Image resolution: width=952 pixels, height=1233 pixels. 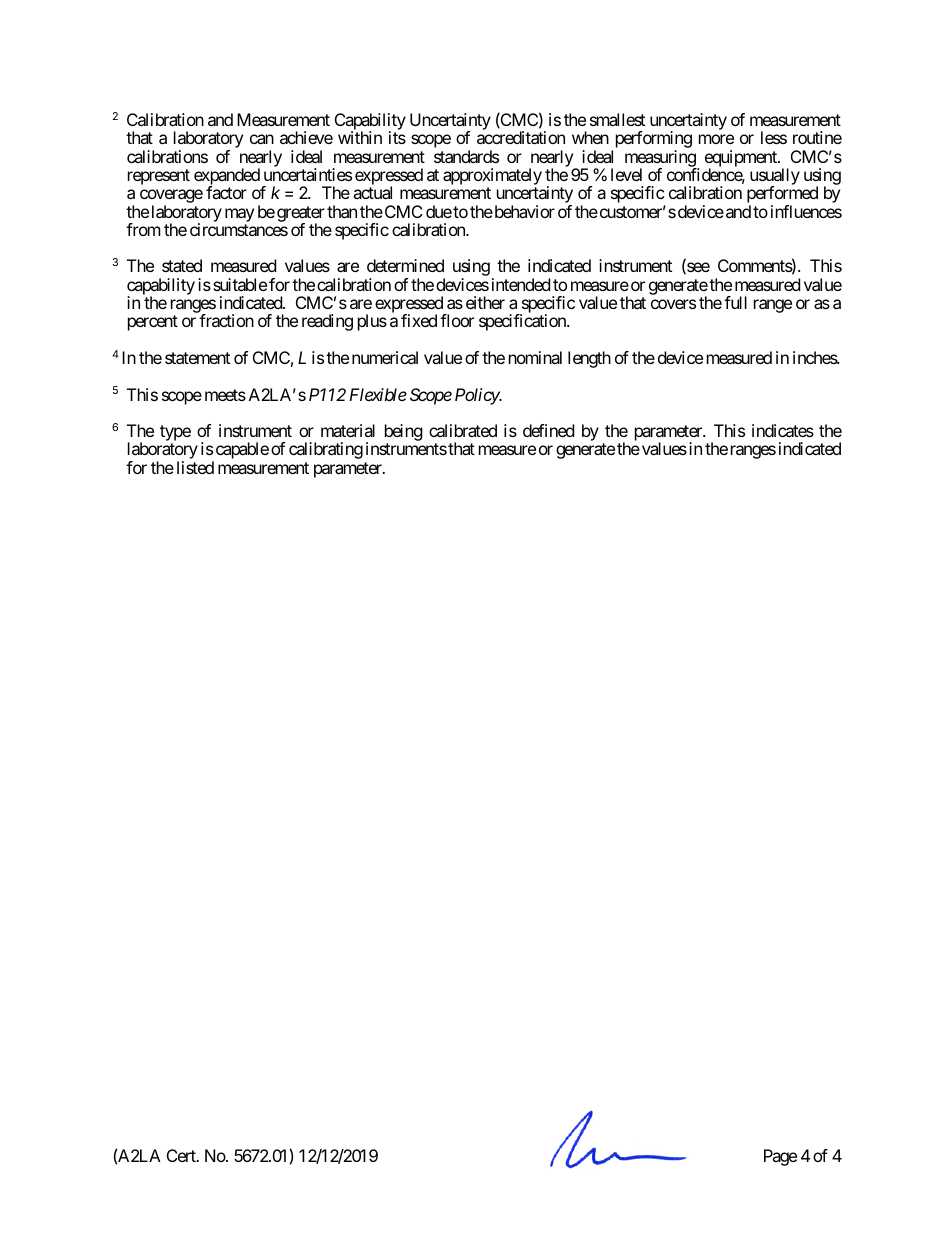 I want to click on indicates, so click(x=783, y=430).
